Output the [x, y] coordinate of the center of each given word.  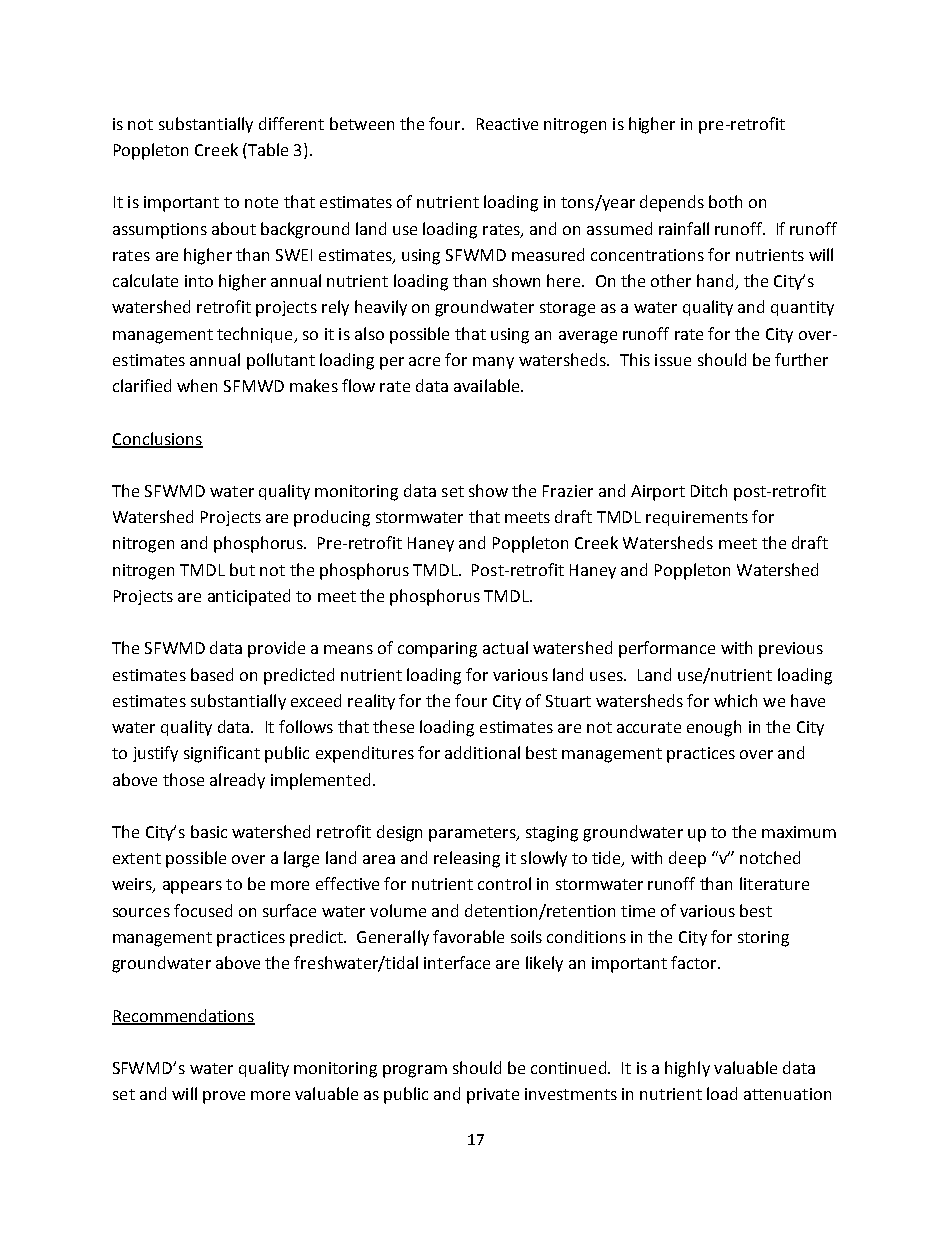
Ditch [709, 490]
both [725, 201]
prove [224, 1097]
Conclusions [157, 439]
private [493, 1096]
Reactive [507, 124]
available [488, 385]
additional [482, 752]
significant [222, 754]
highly [687, 1069]
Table [267, 149]
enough [714, 728]
